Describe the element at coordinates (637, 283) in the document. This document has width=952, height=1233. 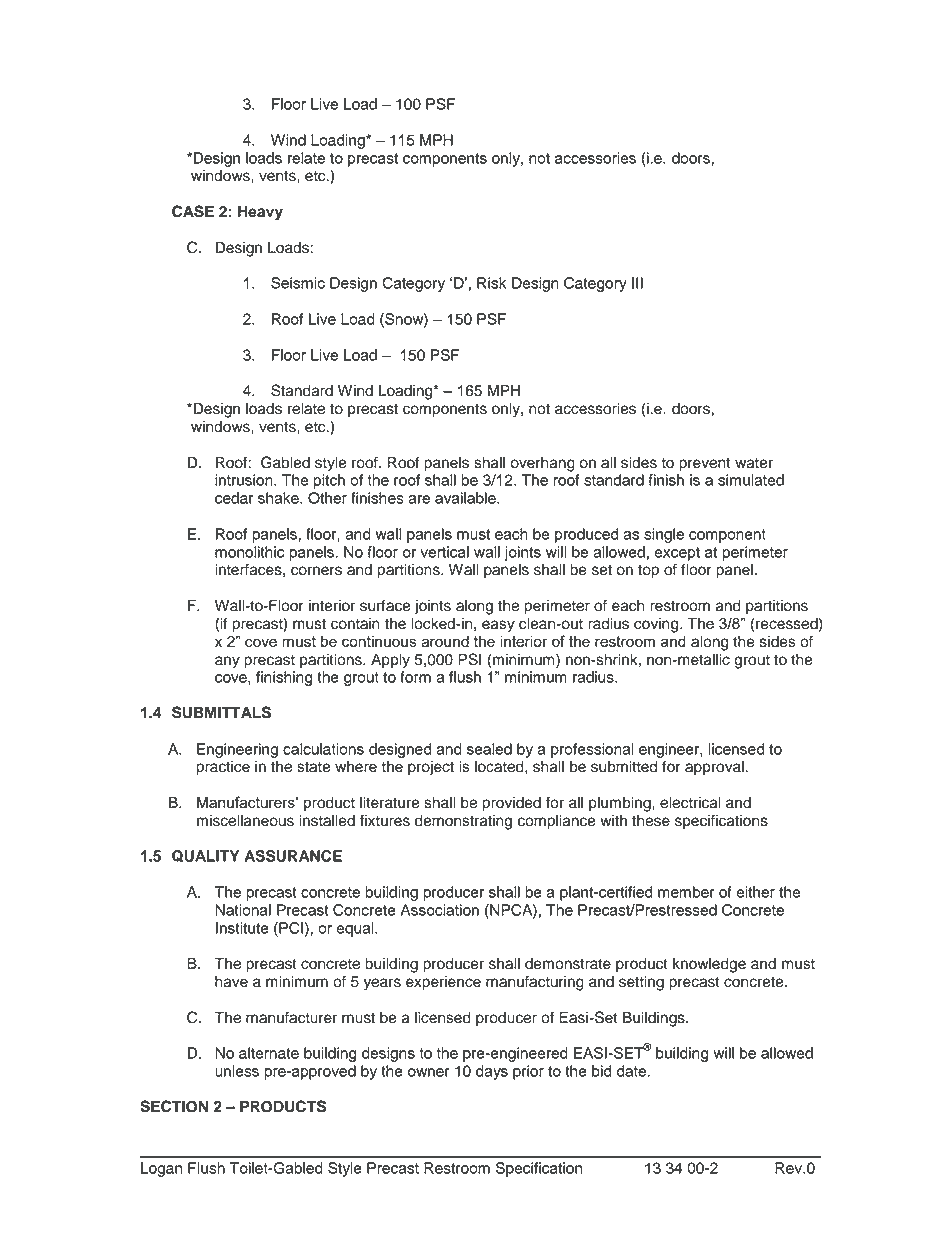
I see `III` at that location.
